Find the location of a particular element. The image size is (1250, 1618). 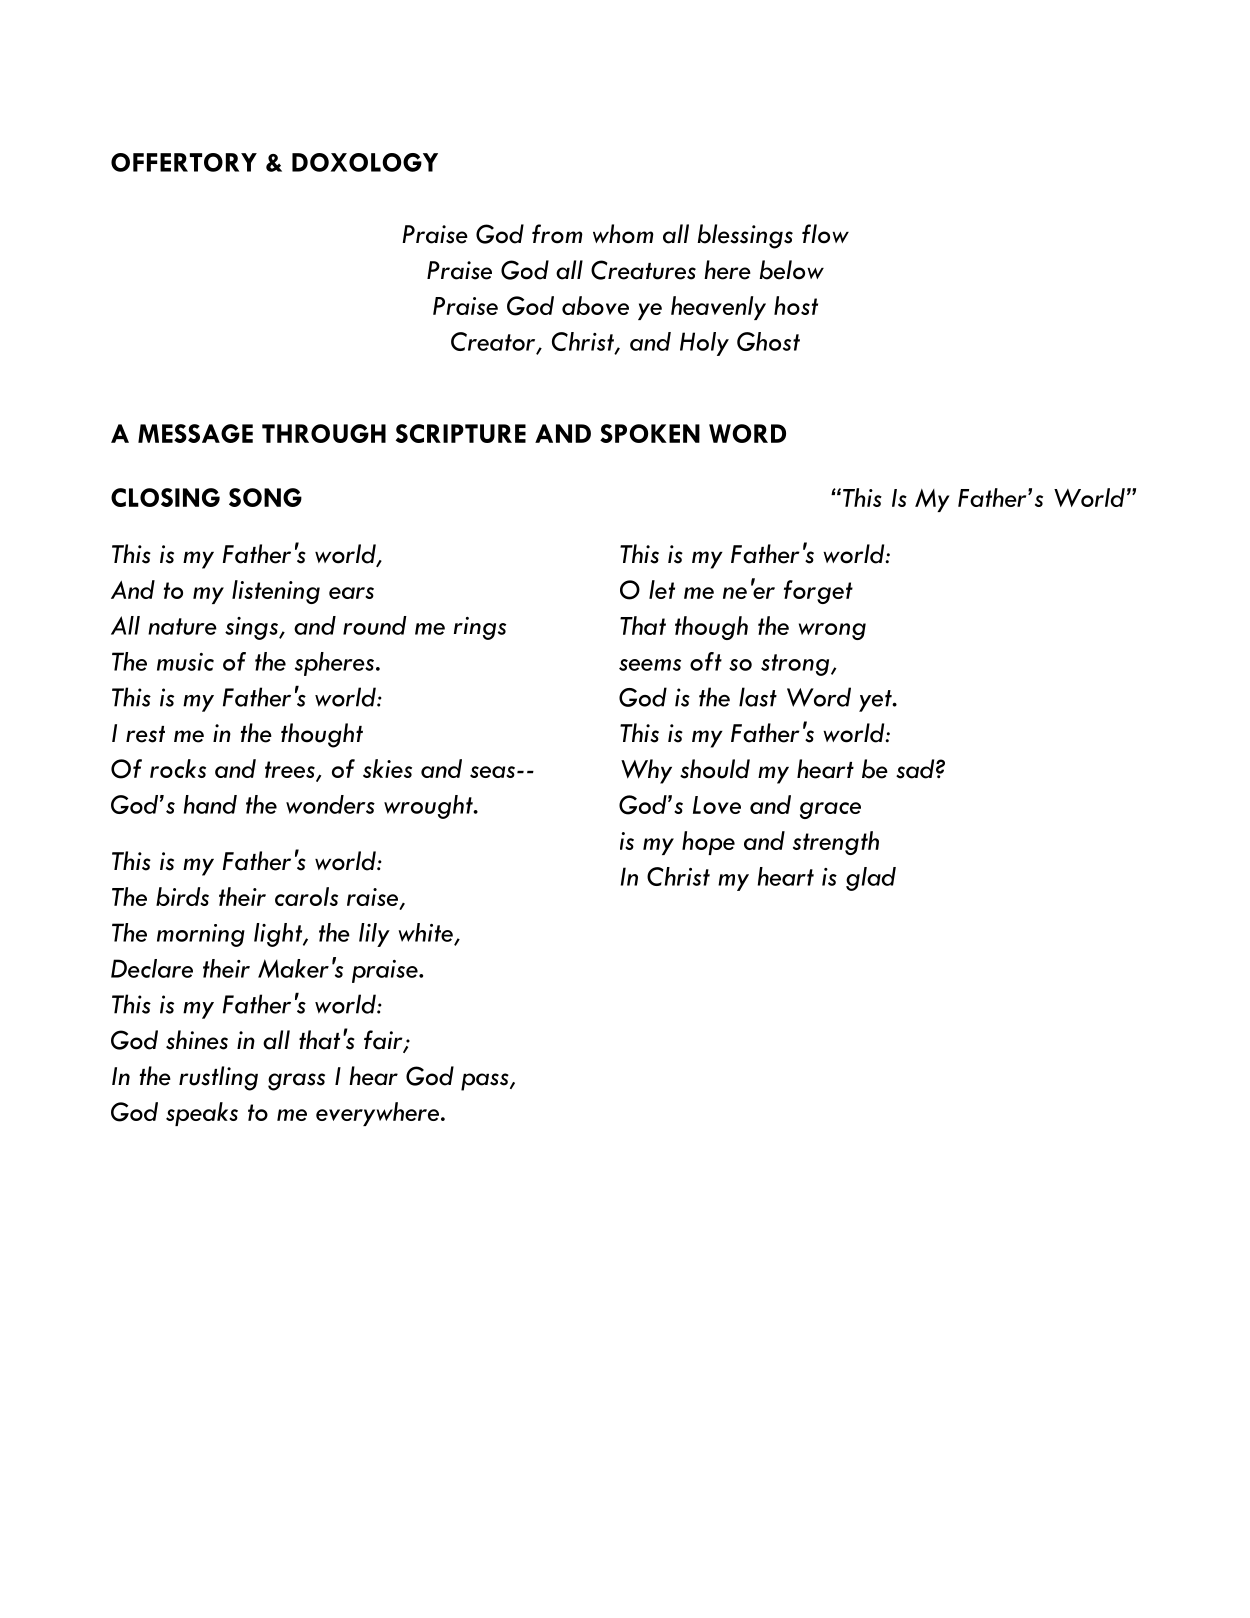

rustling is located at coordinates (218, 1078).
